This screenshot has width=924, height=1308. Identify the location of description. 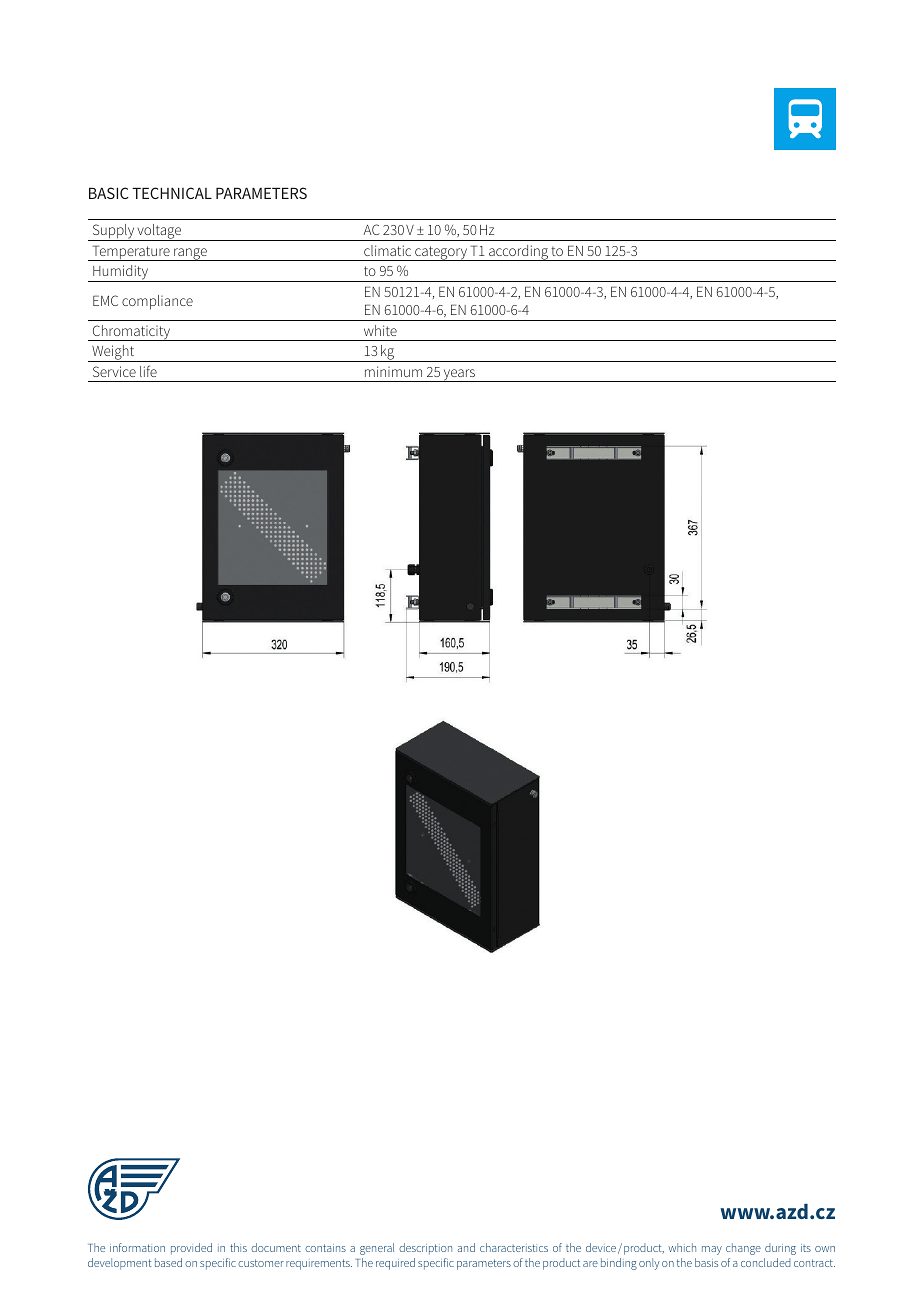
(425, 1249).
